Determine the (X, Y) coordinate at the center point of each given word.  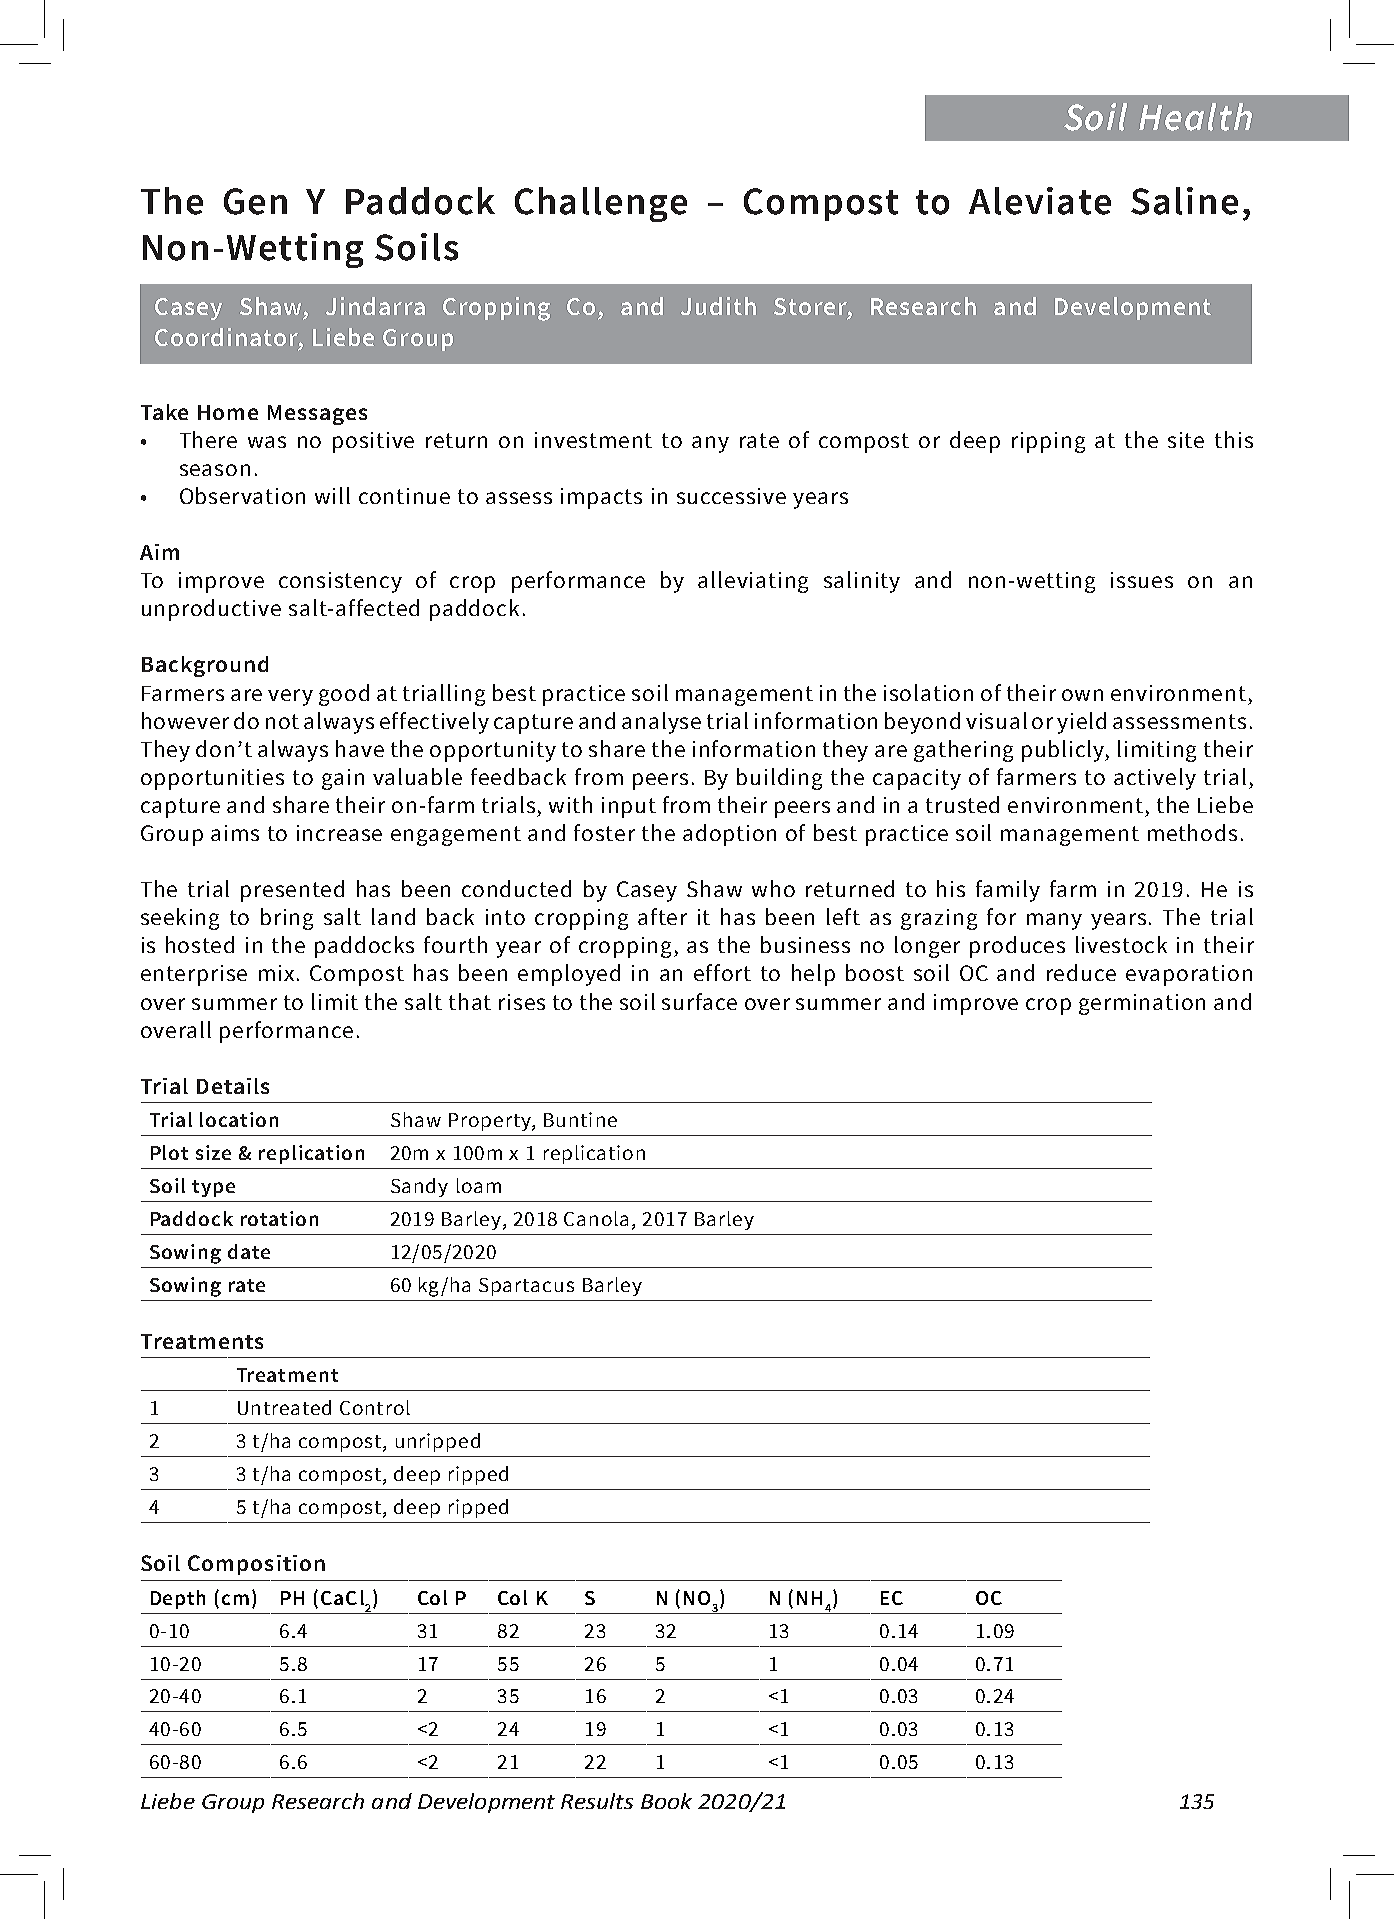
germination (1142, 1004)
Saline (1184, 201)
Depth (178, 1599)
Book (666, 1801)
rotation (279, 1218)
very (290, 697)
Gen (255, 201)
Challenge (601, 204)
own (1082, 695)
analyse (661, 723)
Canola (596, 1218)
